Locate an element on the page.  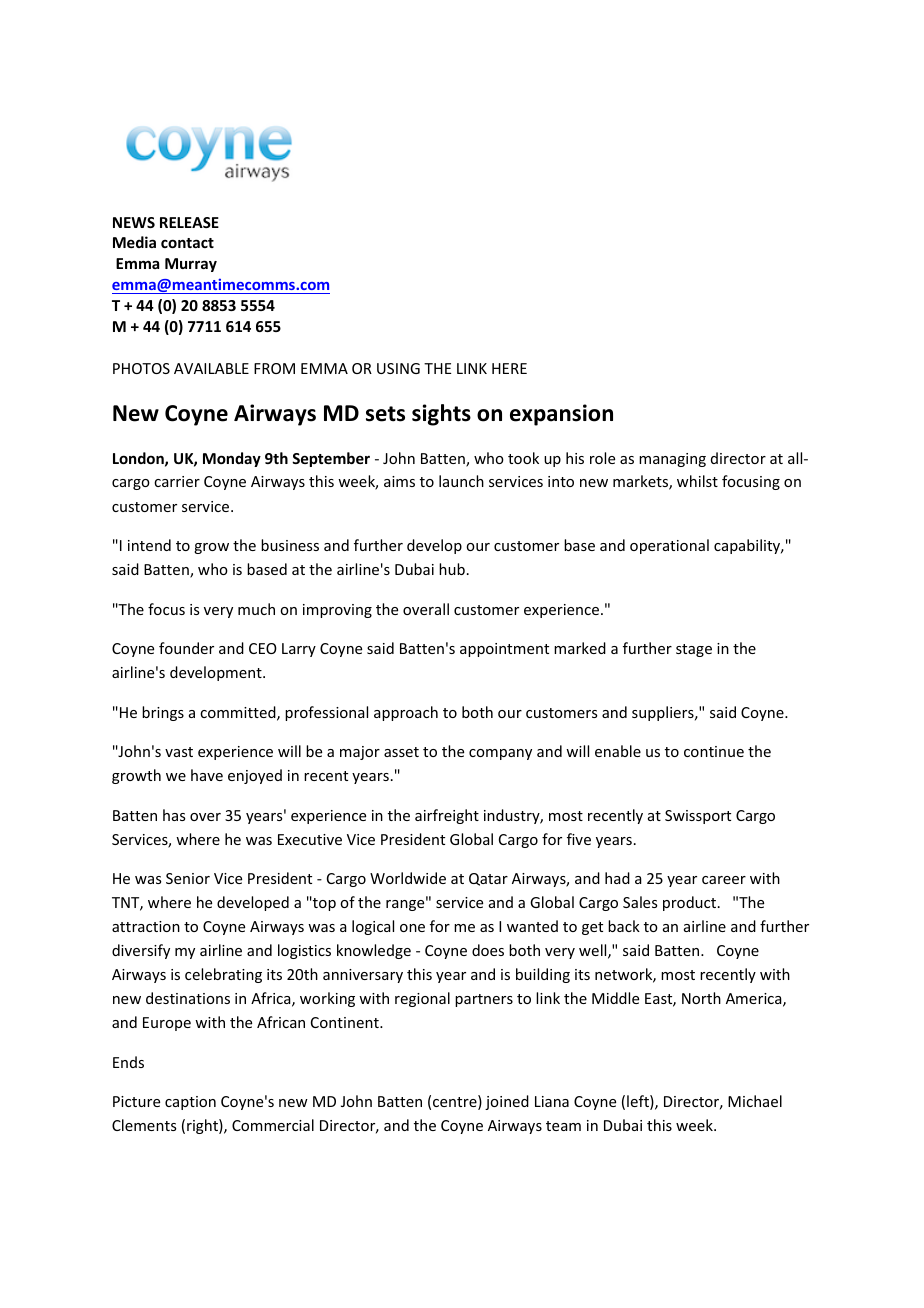
product is located at coordinates (691, 903).
